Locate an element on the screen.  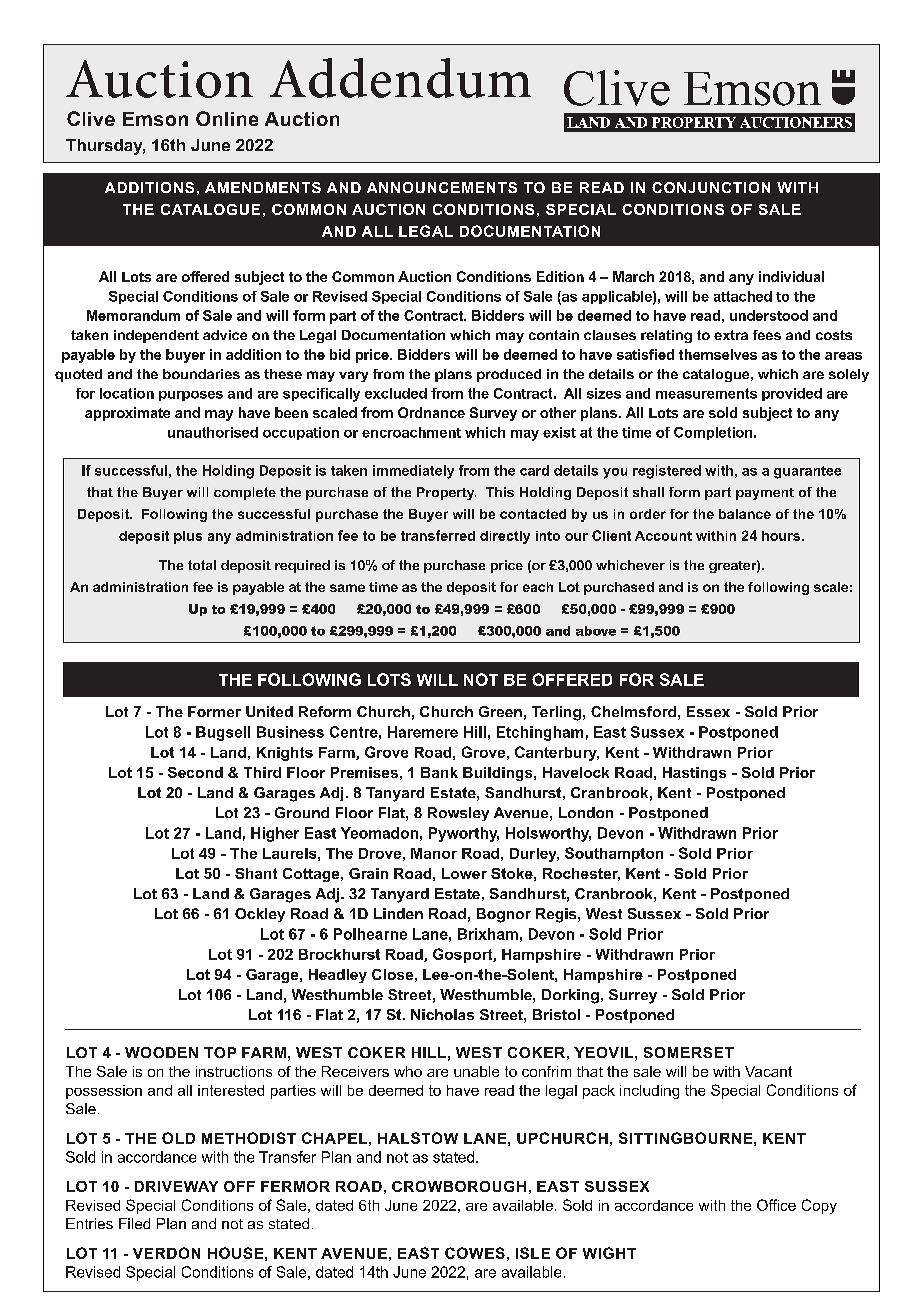
ISLE is located at coordinates (533, 1253).
